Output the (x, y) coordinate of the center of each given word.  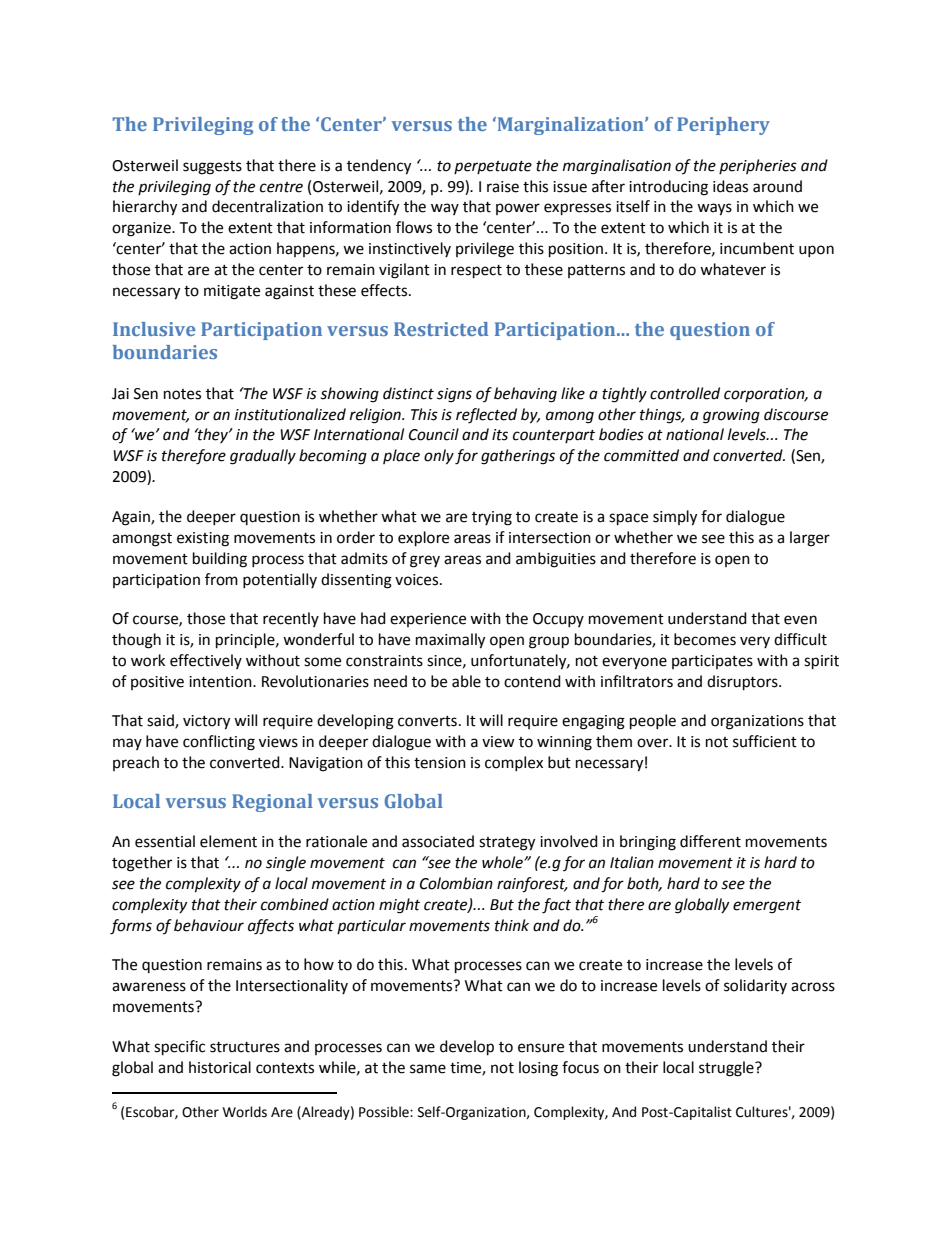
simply (675, 518)
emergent (767, 907)
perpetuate (493, 167)
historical (220, 1067)
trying (492, 518)
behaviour (209, 925)
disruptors (743, 683)
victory (206, 722)
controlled (685, 393)
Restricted (441, 329)
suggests (212, 168)
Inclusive (154, 329)
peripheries (758, 166)
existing (203, 539)
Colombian (456, 883)
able (466, 681)
